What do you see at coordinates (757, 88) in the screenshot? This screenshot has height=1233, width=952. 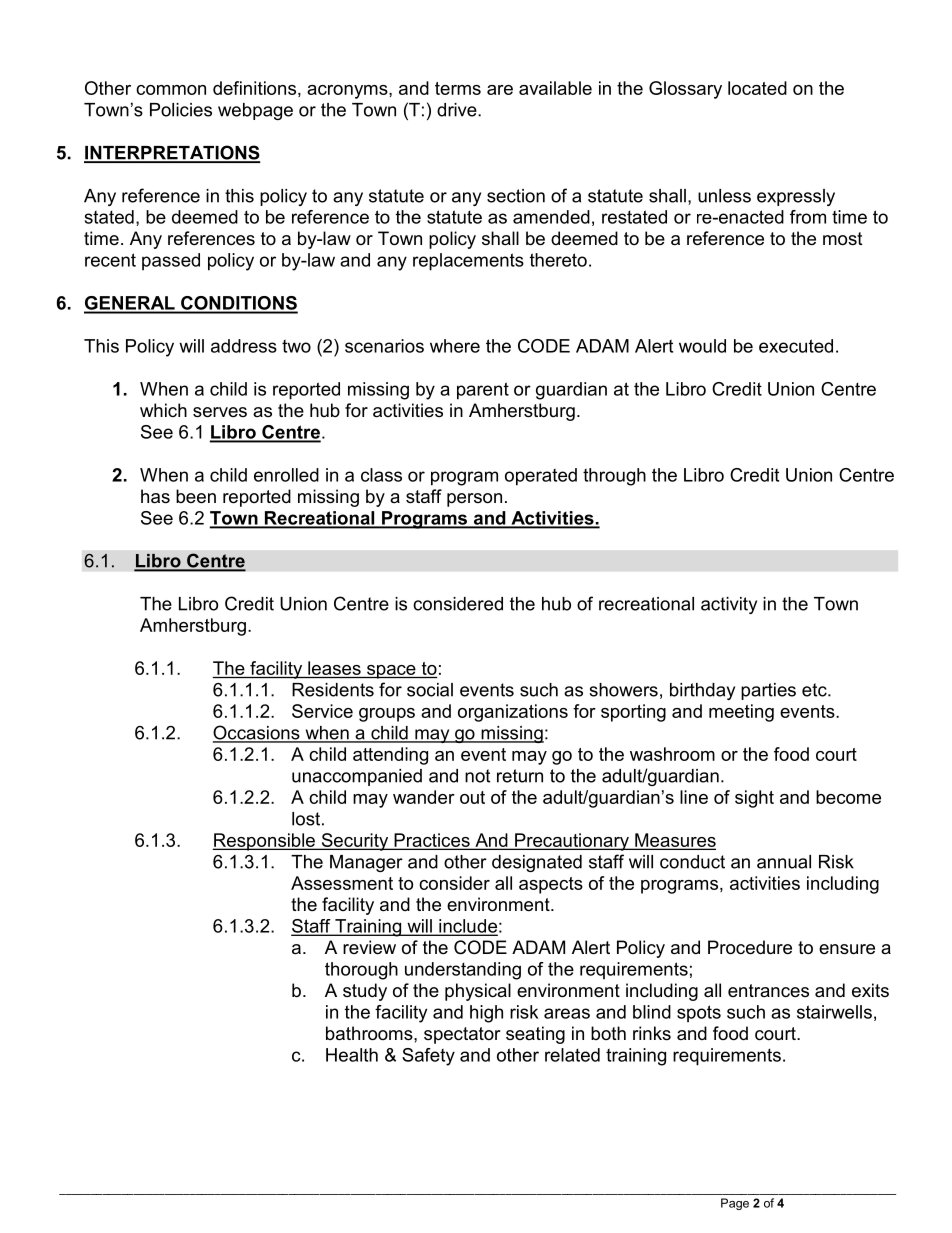 I see `located` at bounding box center [757, 88].
